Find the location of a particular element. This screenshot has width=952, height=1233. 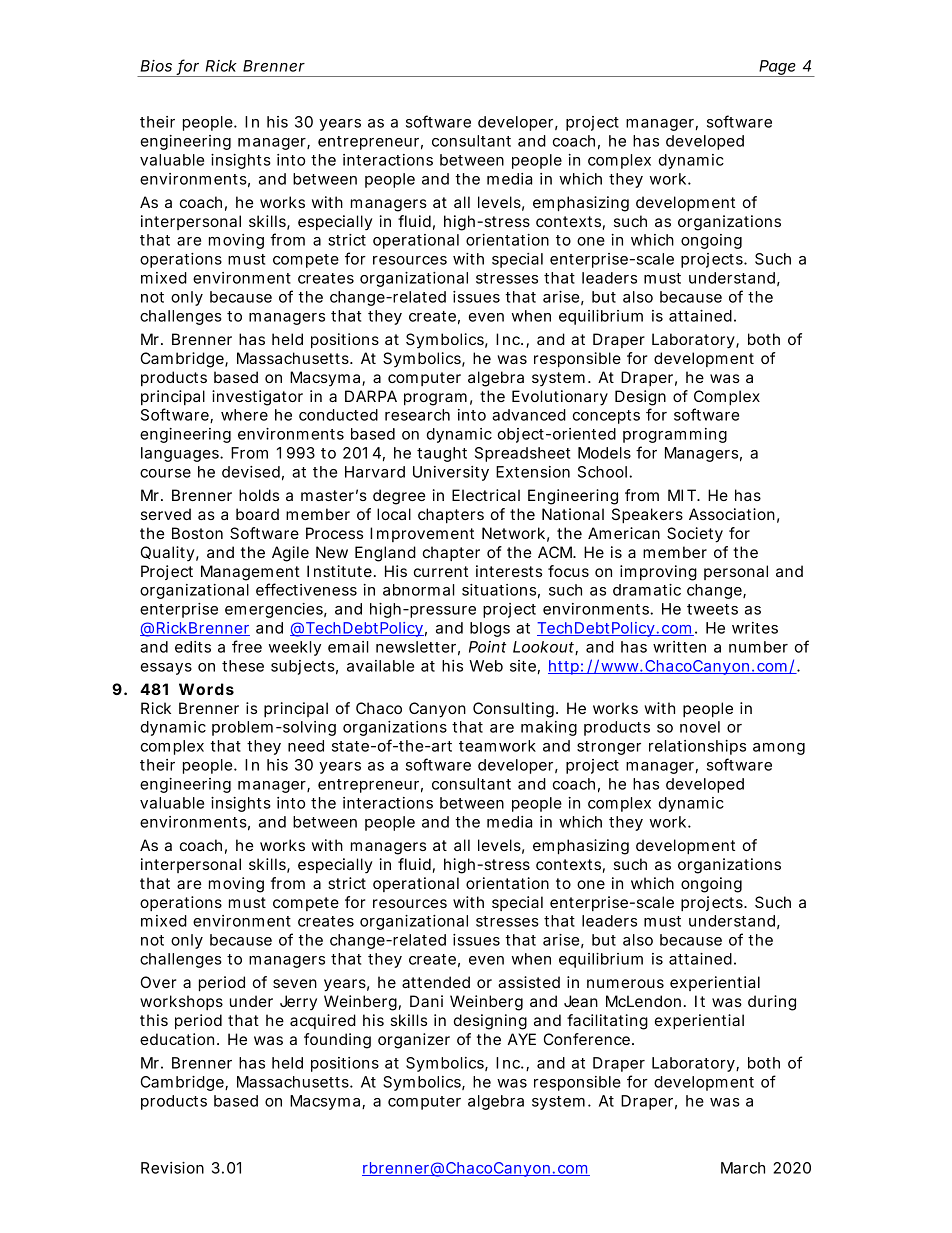

Revision is located at coordinates (172, 1168).
